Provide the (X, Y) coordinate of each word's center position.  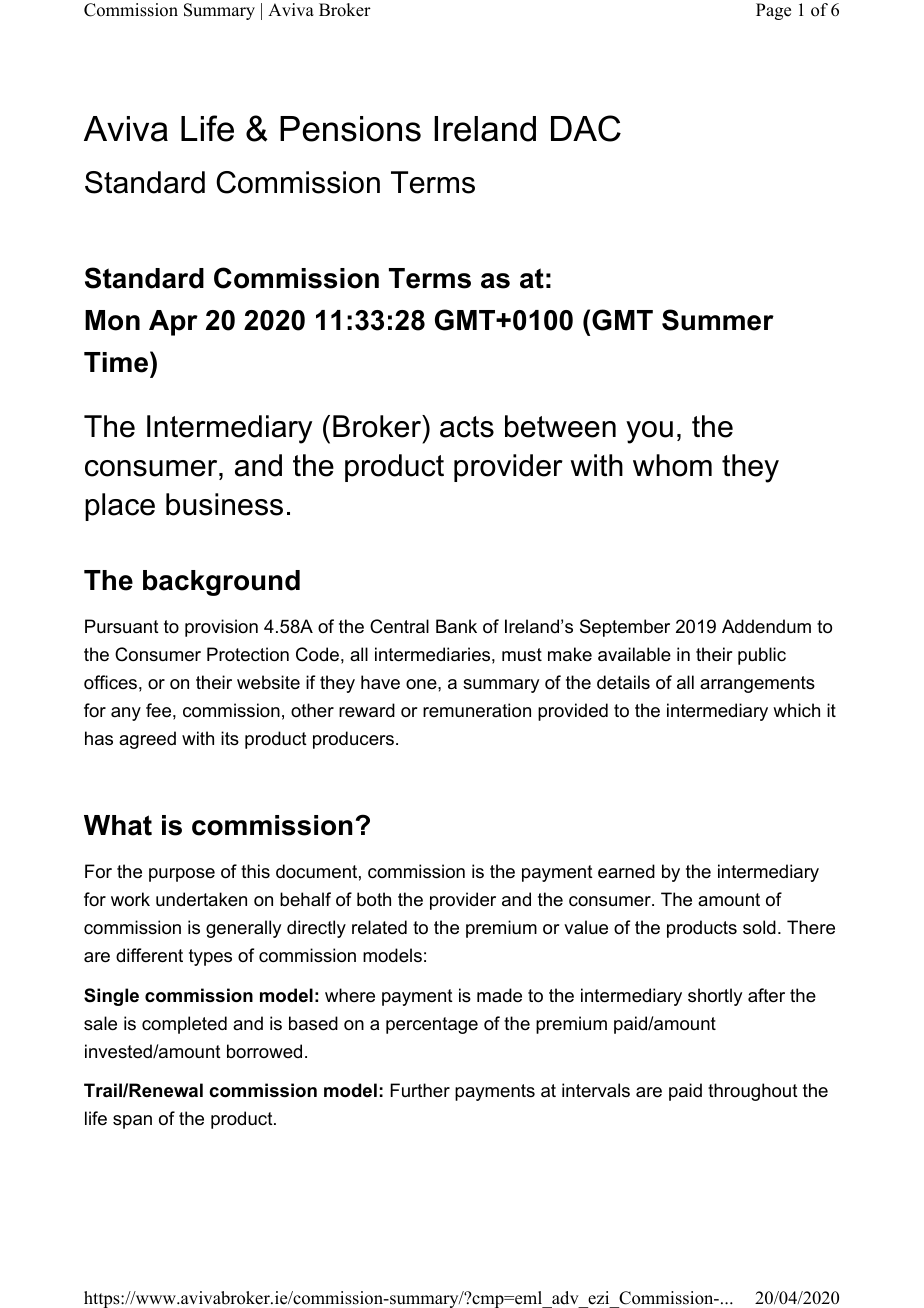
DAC (586, 128)
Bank (456, 626)
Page (773, 11)
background (221, 583)
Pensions (350, 129)
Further (420, 1090)
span (132, 1122)
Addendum (766, 626)
